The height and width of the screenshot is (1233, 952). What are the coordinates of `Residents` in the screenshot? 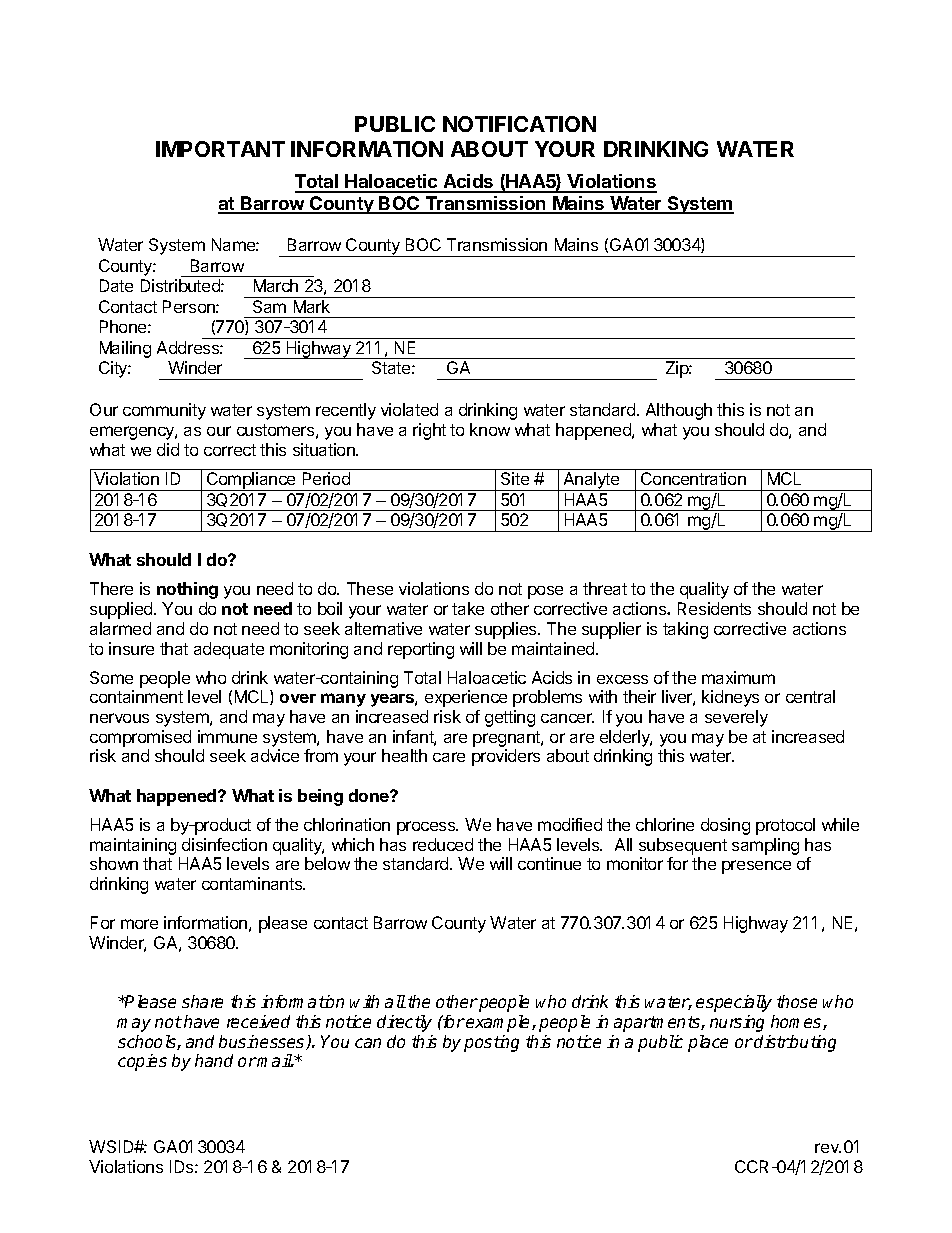 It's located at (714, 608).
